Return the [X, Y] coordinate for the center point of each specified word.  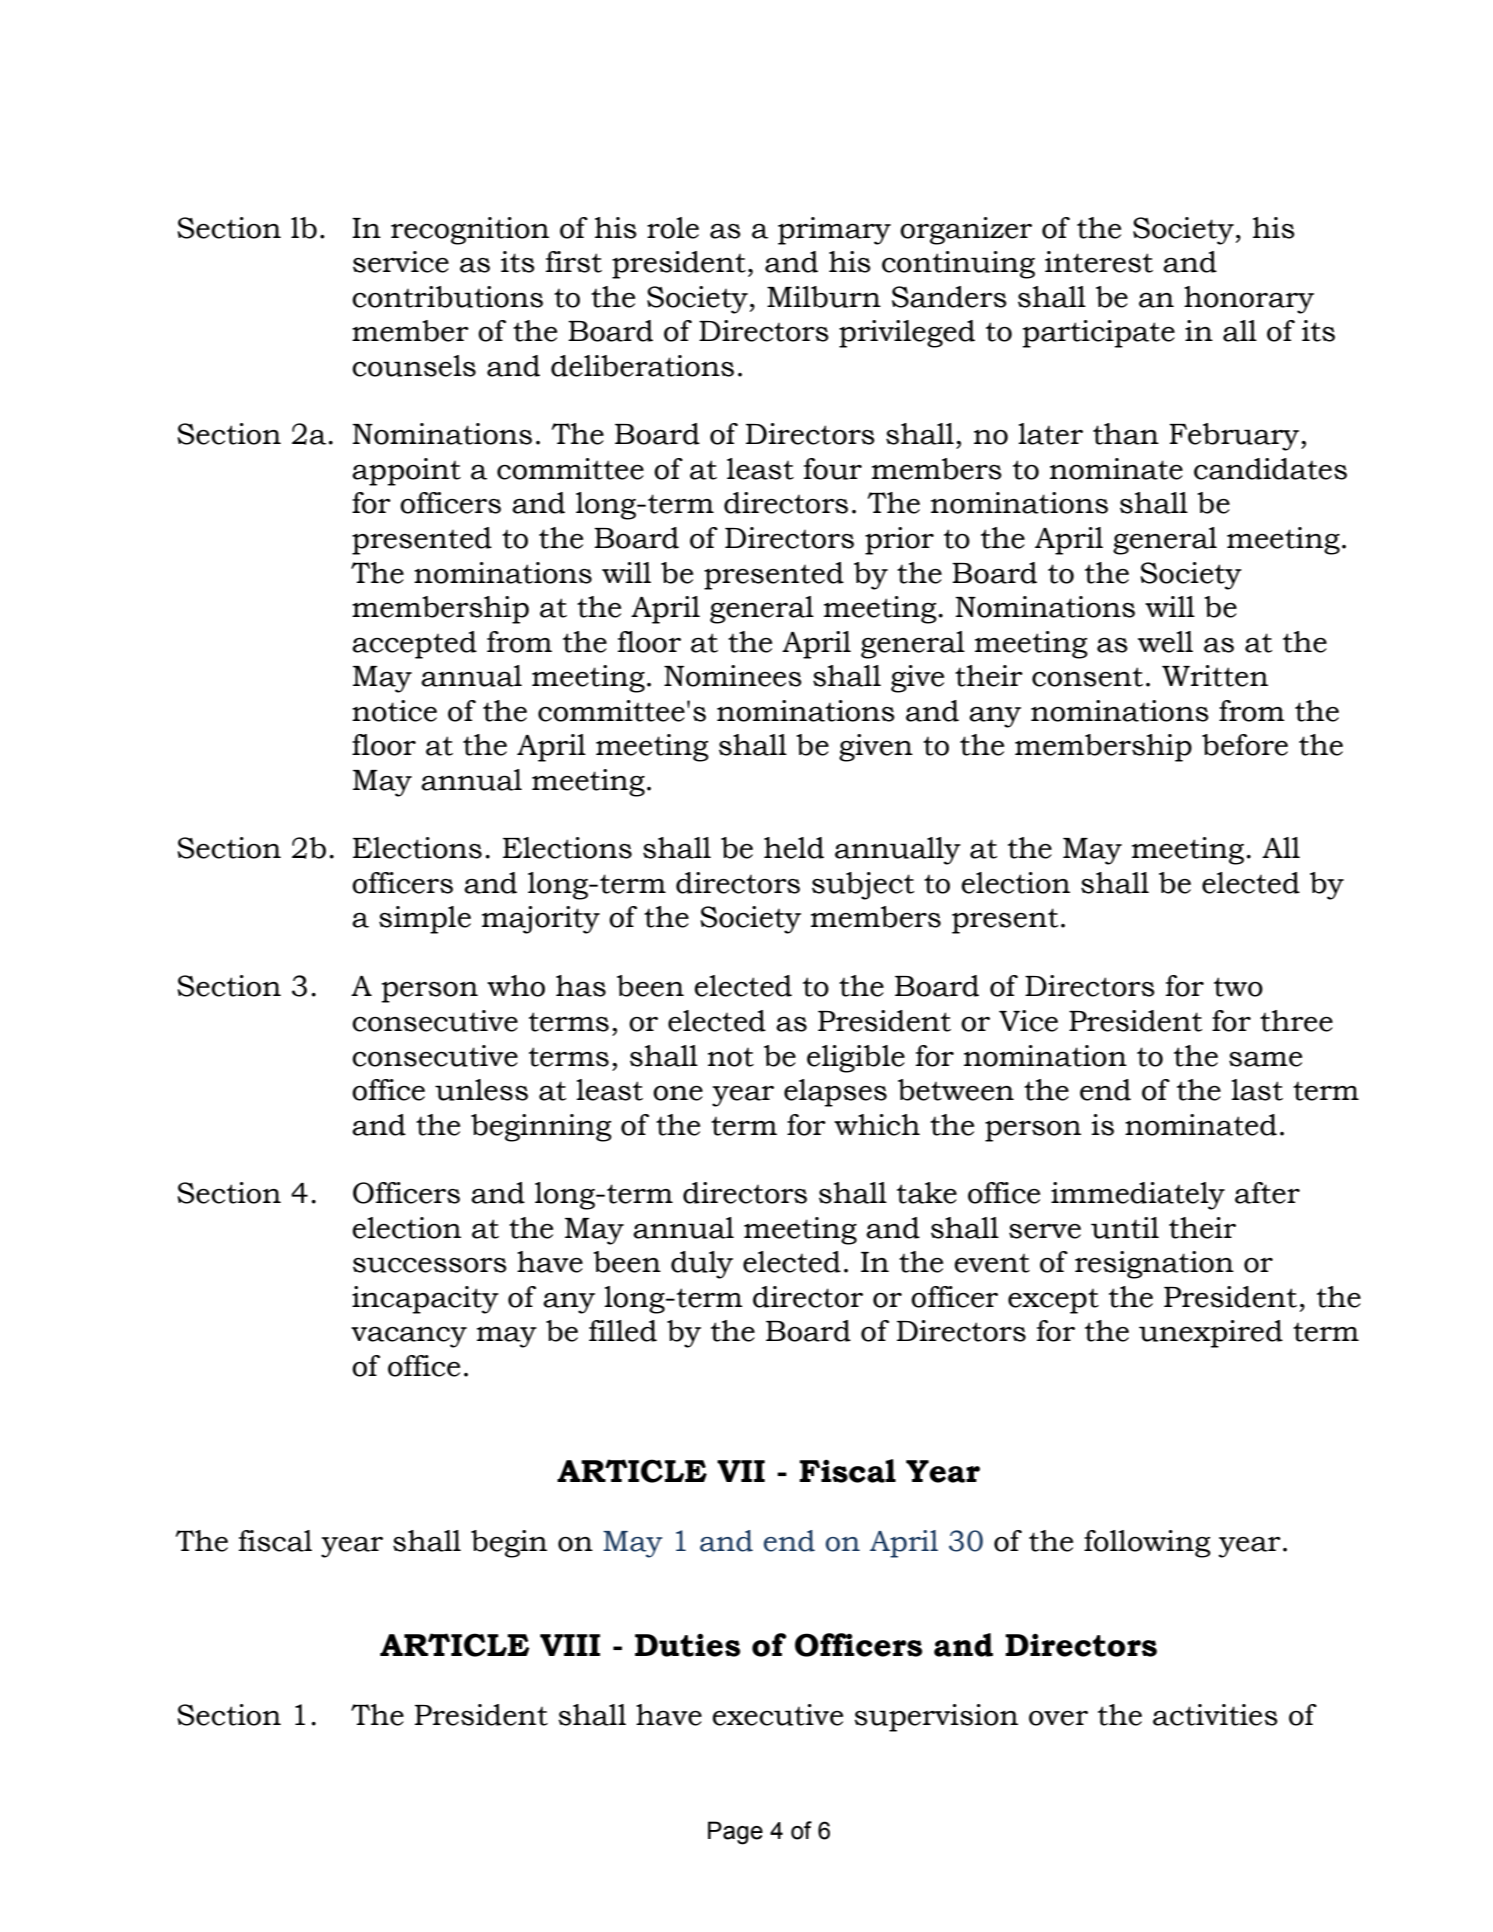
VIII [570, 1645]
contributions [447, 297]
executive [777, 1715]
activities [1215, 1715]
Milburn [824, 297]
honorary [1249, 300]
